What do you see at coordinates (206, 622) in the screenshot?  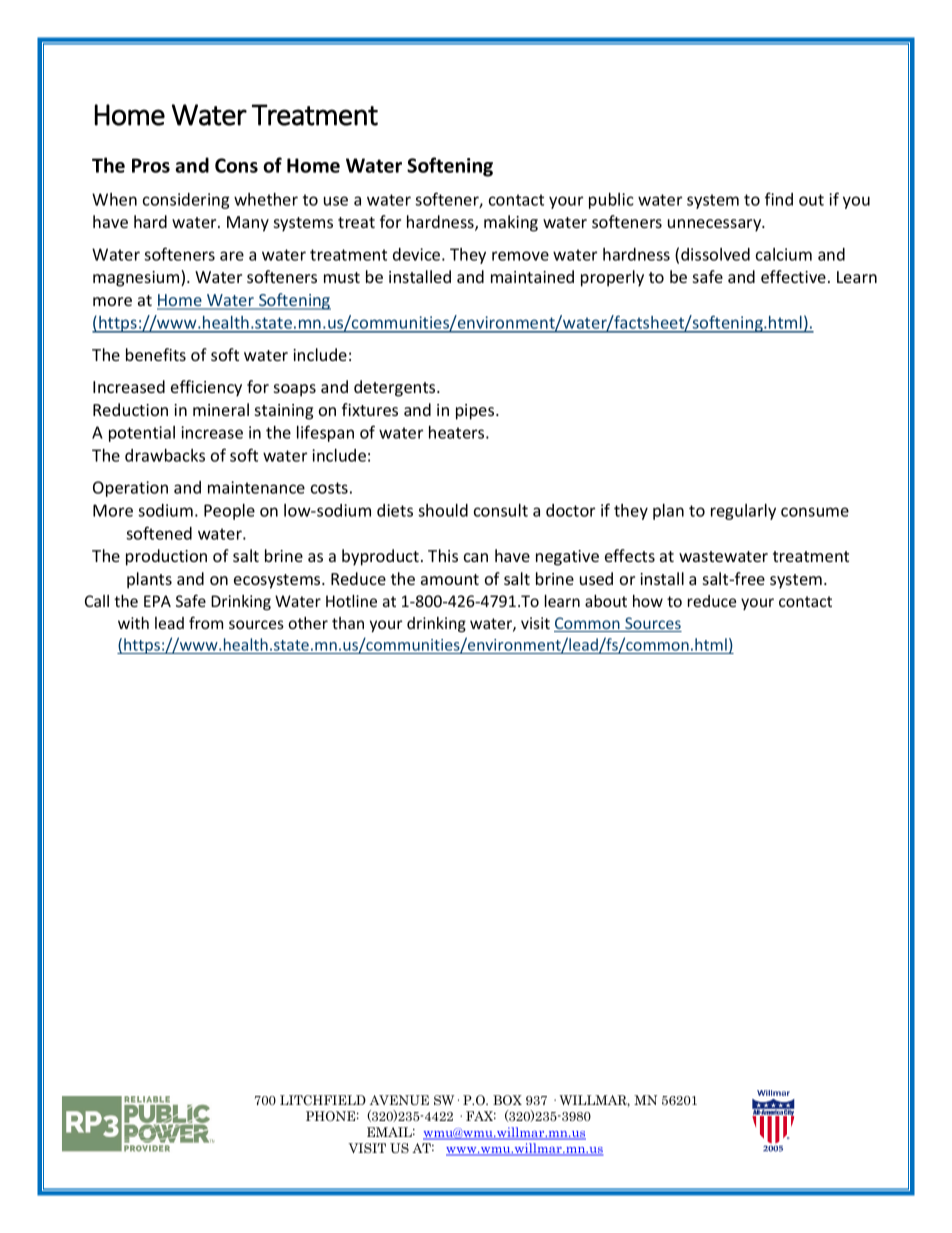 I see `from` at bounding box center [206, 622].
